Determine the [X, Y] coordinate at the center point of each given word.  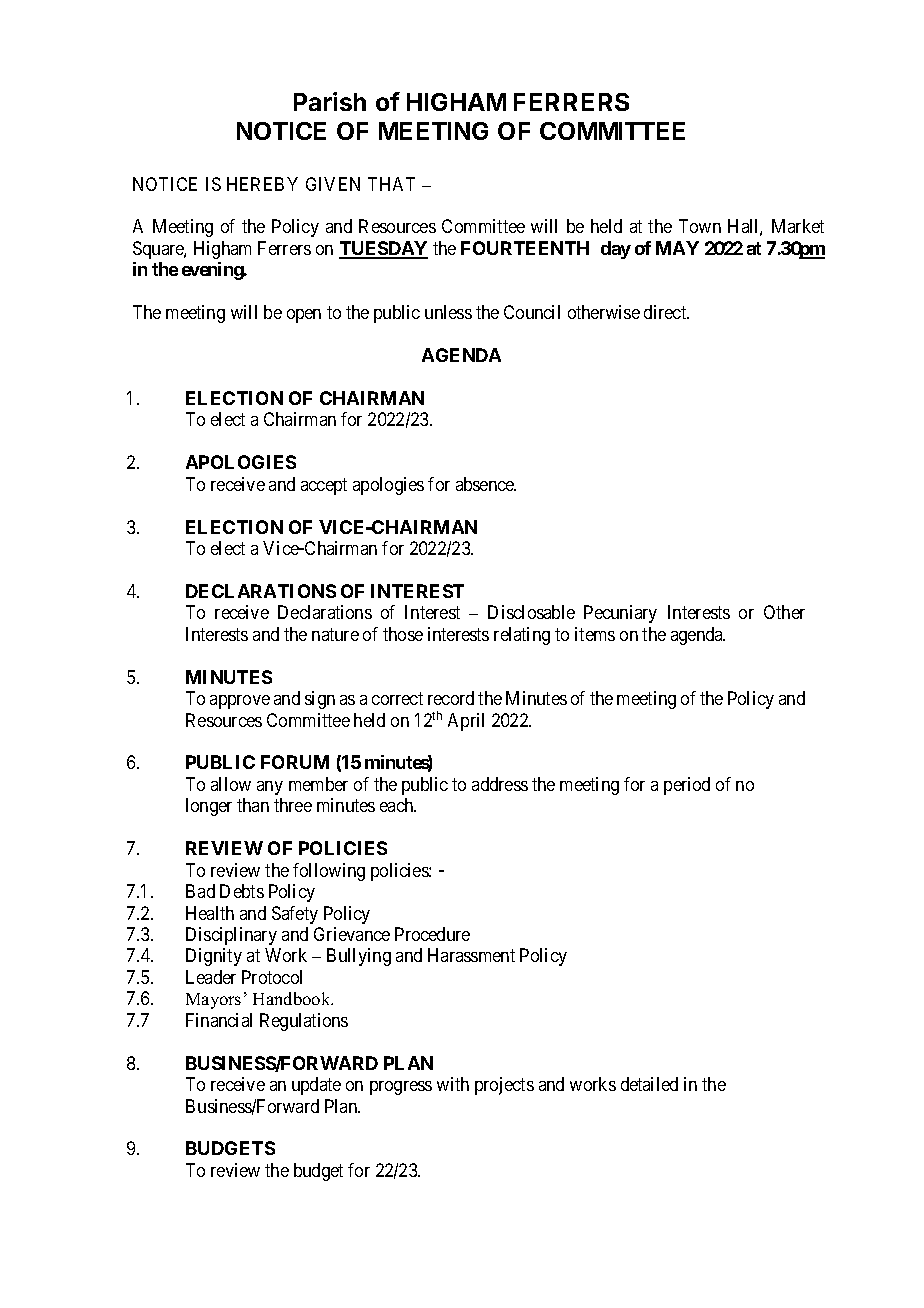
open [304, 316]
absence [486, 484]
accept [324, 486]
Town [700, 226]
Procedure [432, 934]
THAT [391, 184]
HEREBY [262, 184]
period [687, 786]
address [500, 784]
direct [666, 312]
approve [240, 702]
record [451, 698]
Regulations [304, 1022]
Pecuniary [620, 614]
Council [532, 312]
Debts [242, 891]
